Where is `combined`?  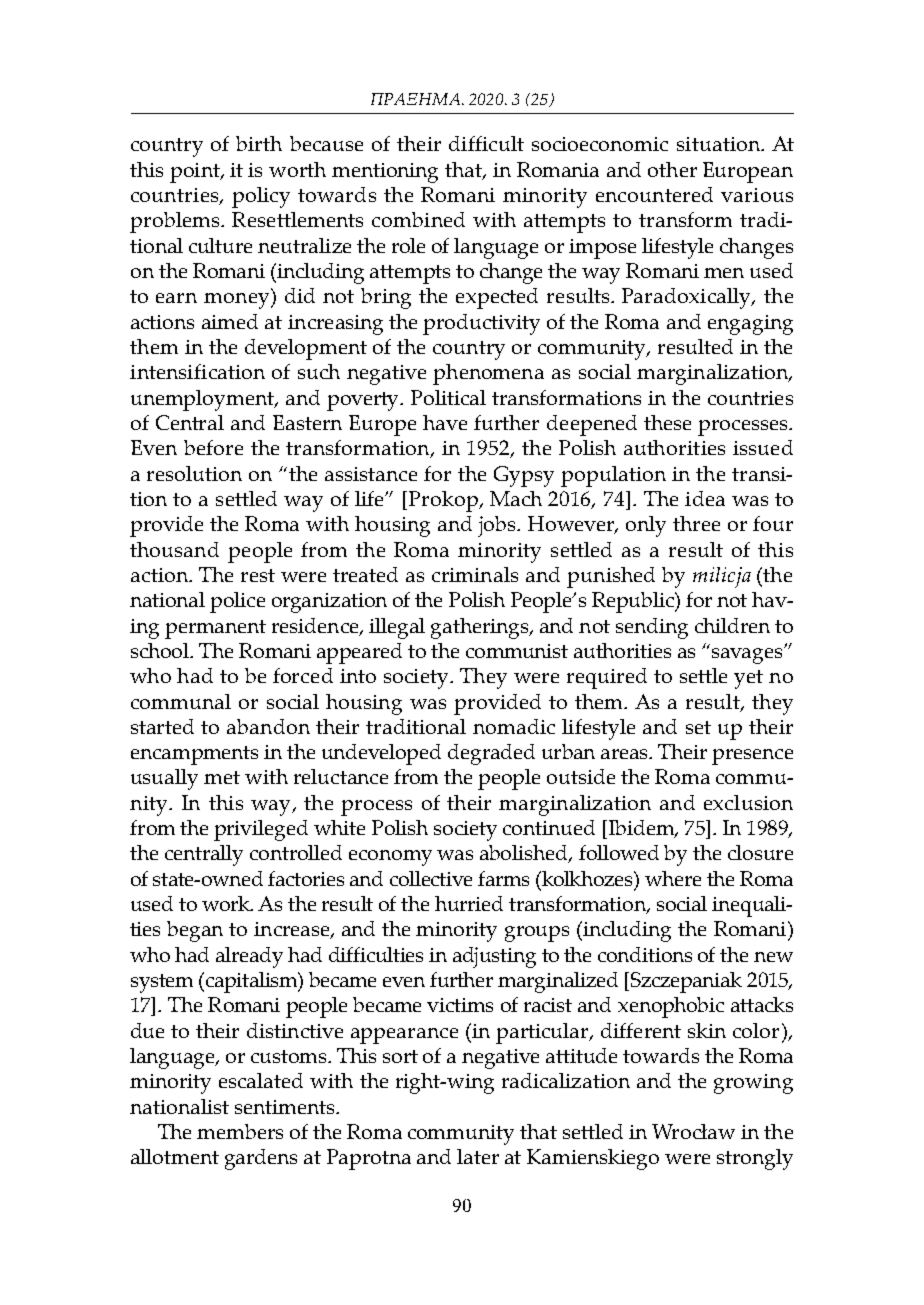 combined is located at coordinates (418, 219).
